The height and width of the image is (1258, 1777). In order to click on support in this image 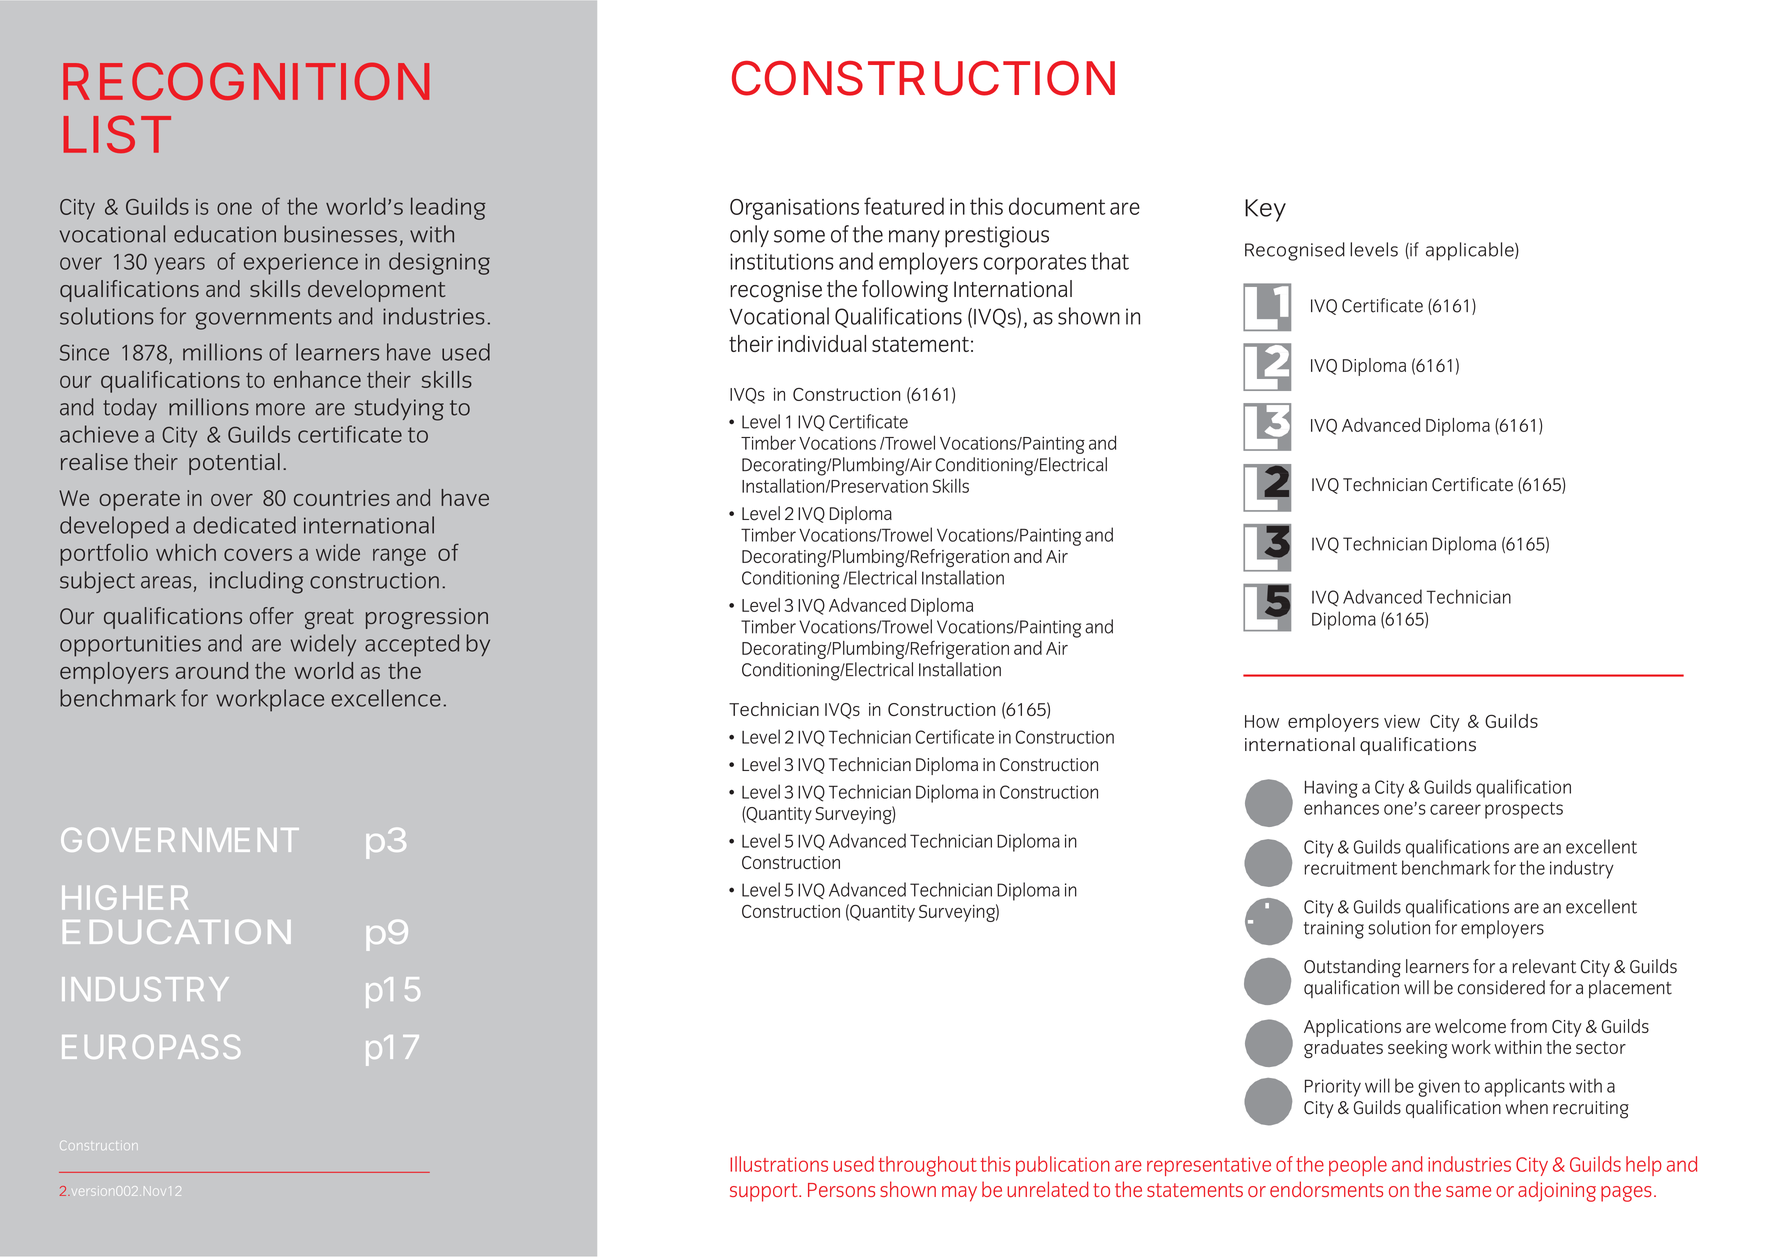, I will do `click(765, 1192)`.
